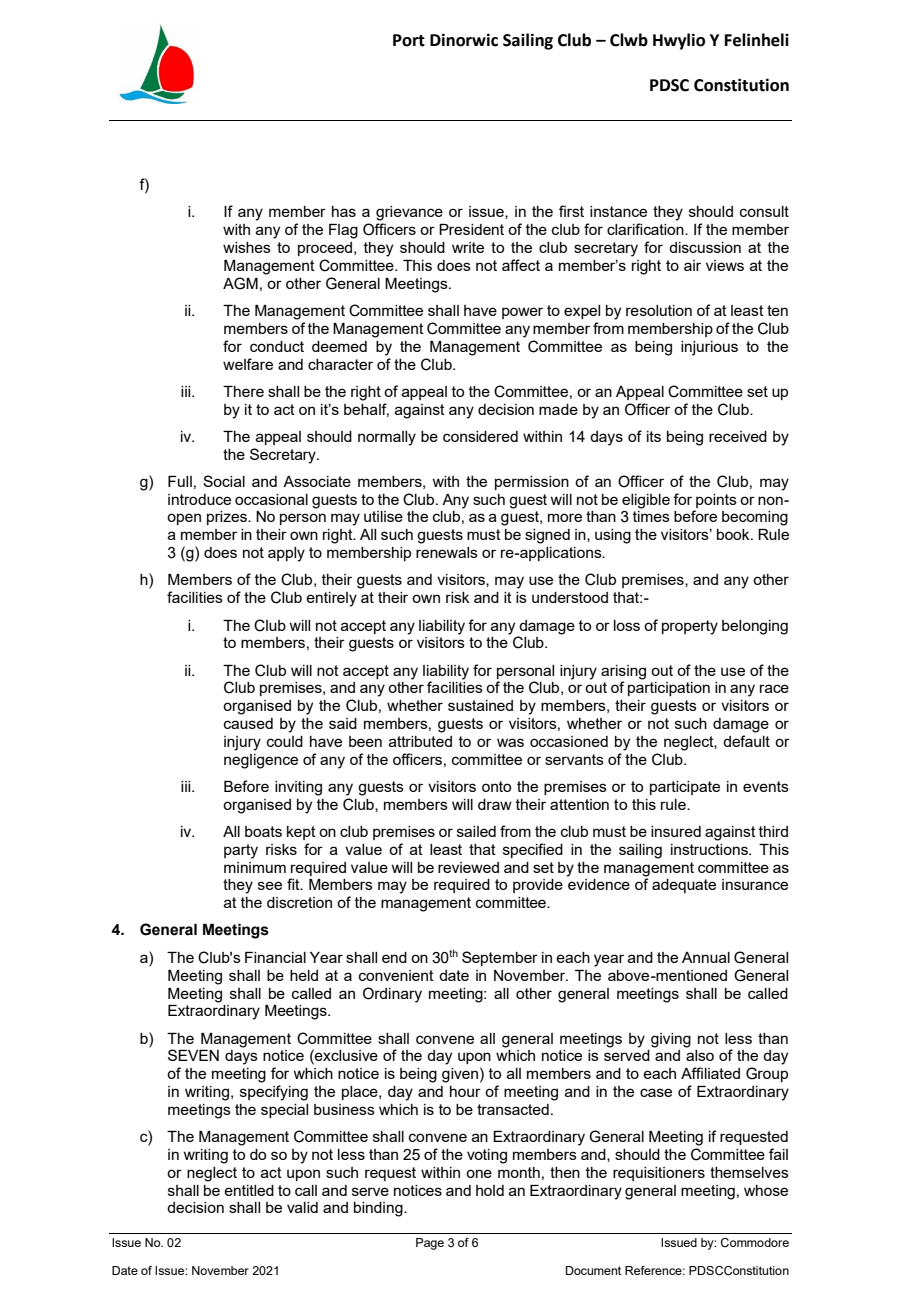 The height and width of the screenshot is (1307, 924). Describe the element at coordinates (764, 211) in the screenshot. I see `consult` at that location.
